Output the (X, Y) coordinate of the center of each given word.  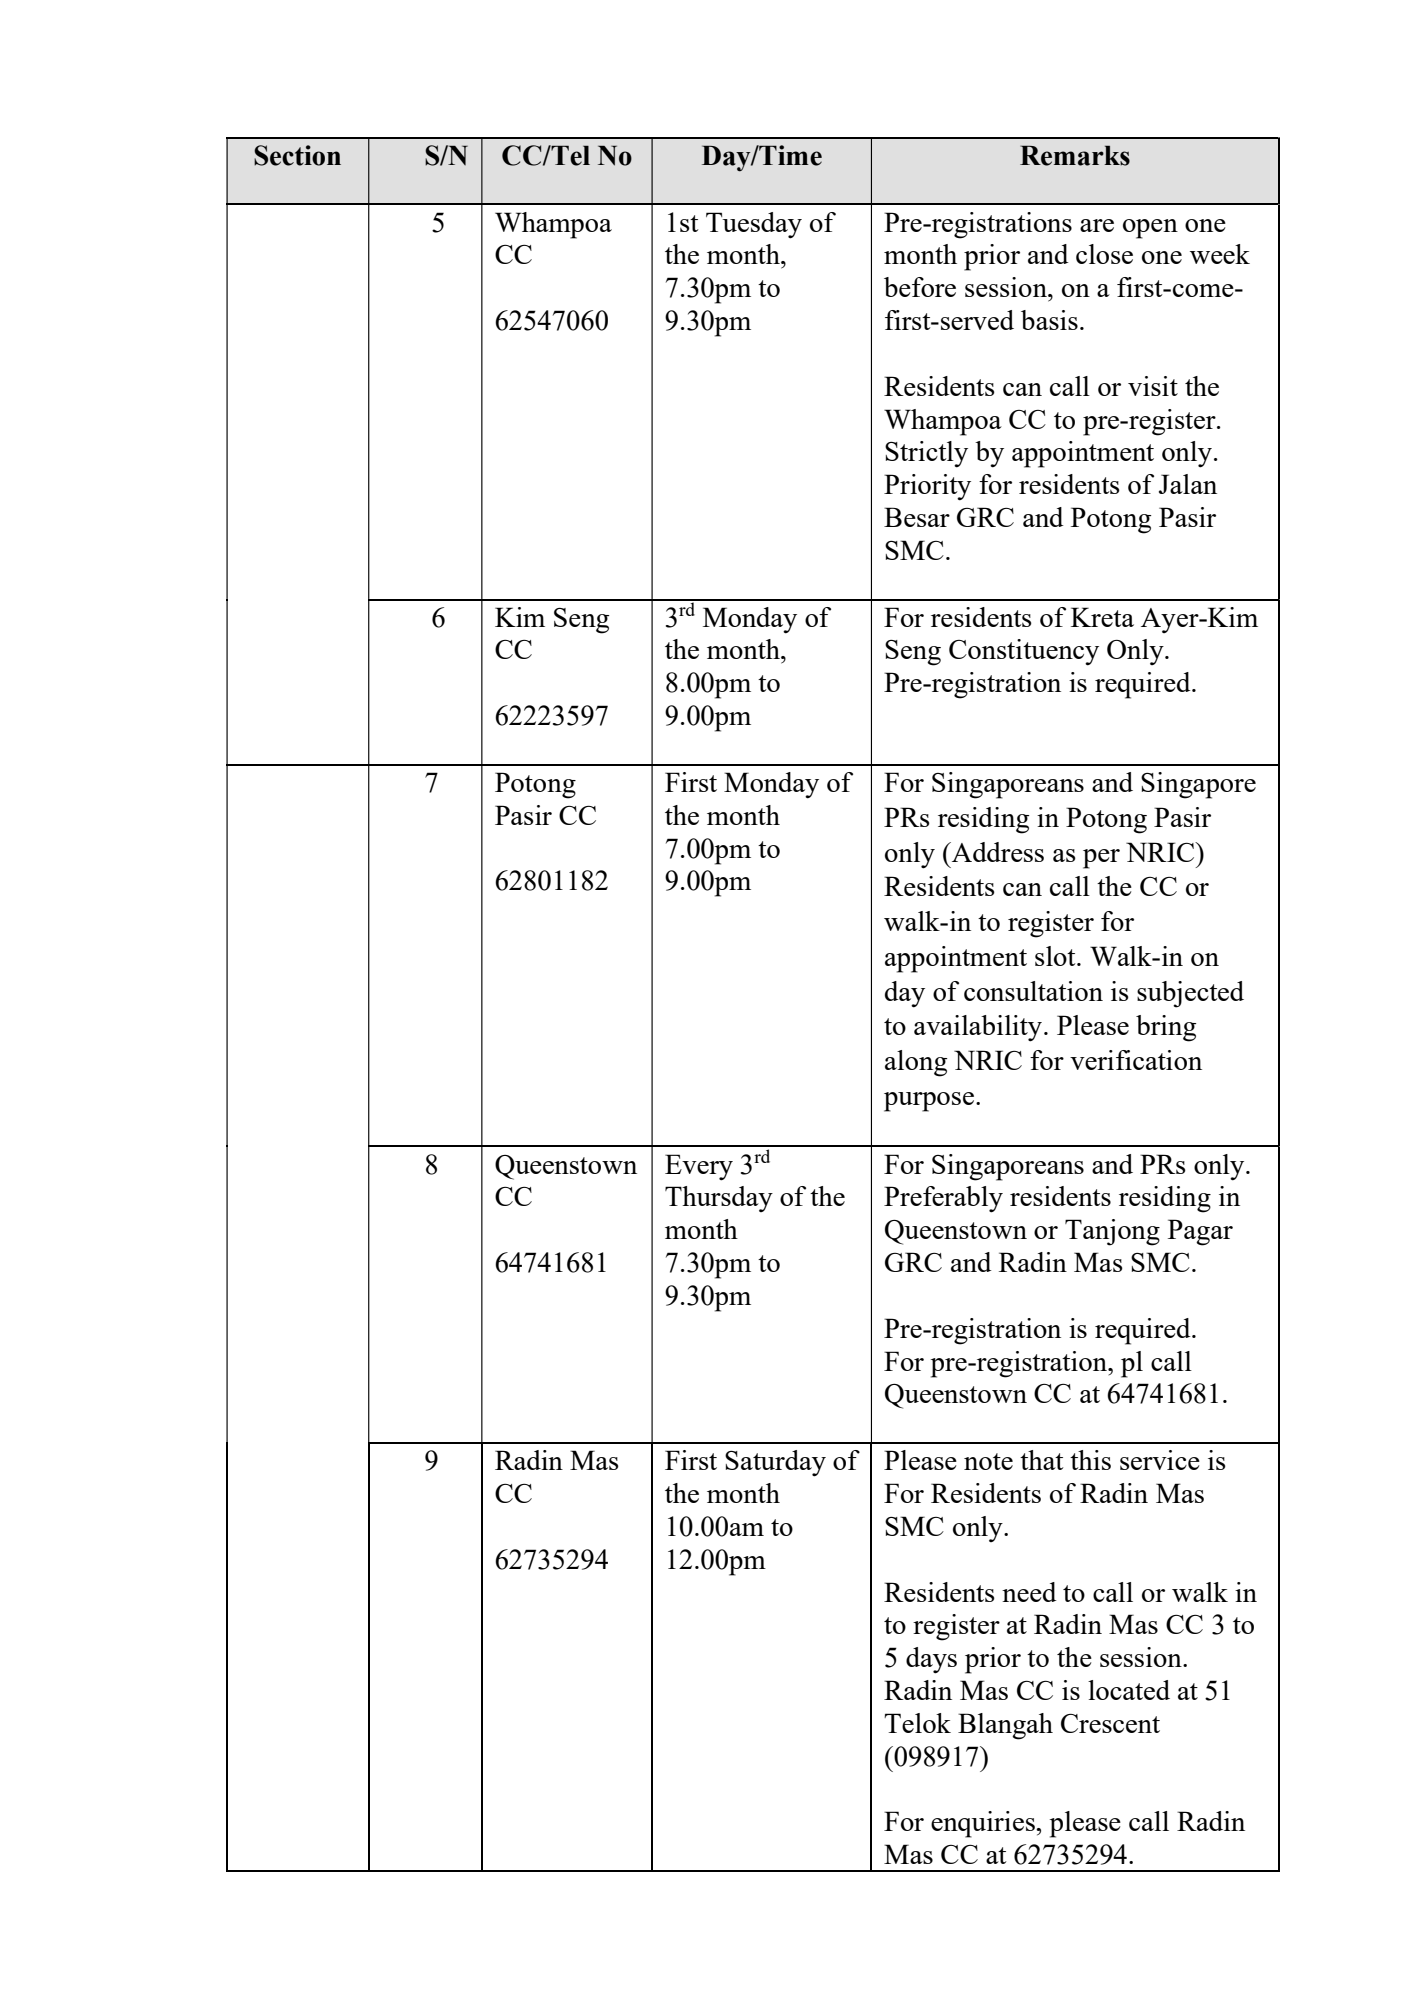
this (1090, 1460)
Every (699, 1167)
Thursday (719, 1199)
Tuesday (754, 225)
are (1097, 225)
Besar (917, 517)
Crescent (1110, 1723)
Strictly (926, 454)
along (916, 1063)
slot (1056, 956)
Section (297, 155)
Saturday (775, 1463)
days (931, 1660)
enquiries (984, 1824)
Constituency (1024, 652)
